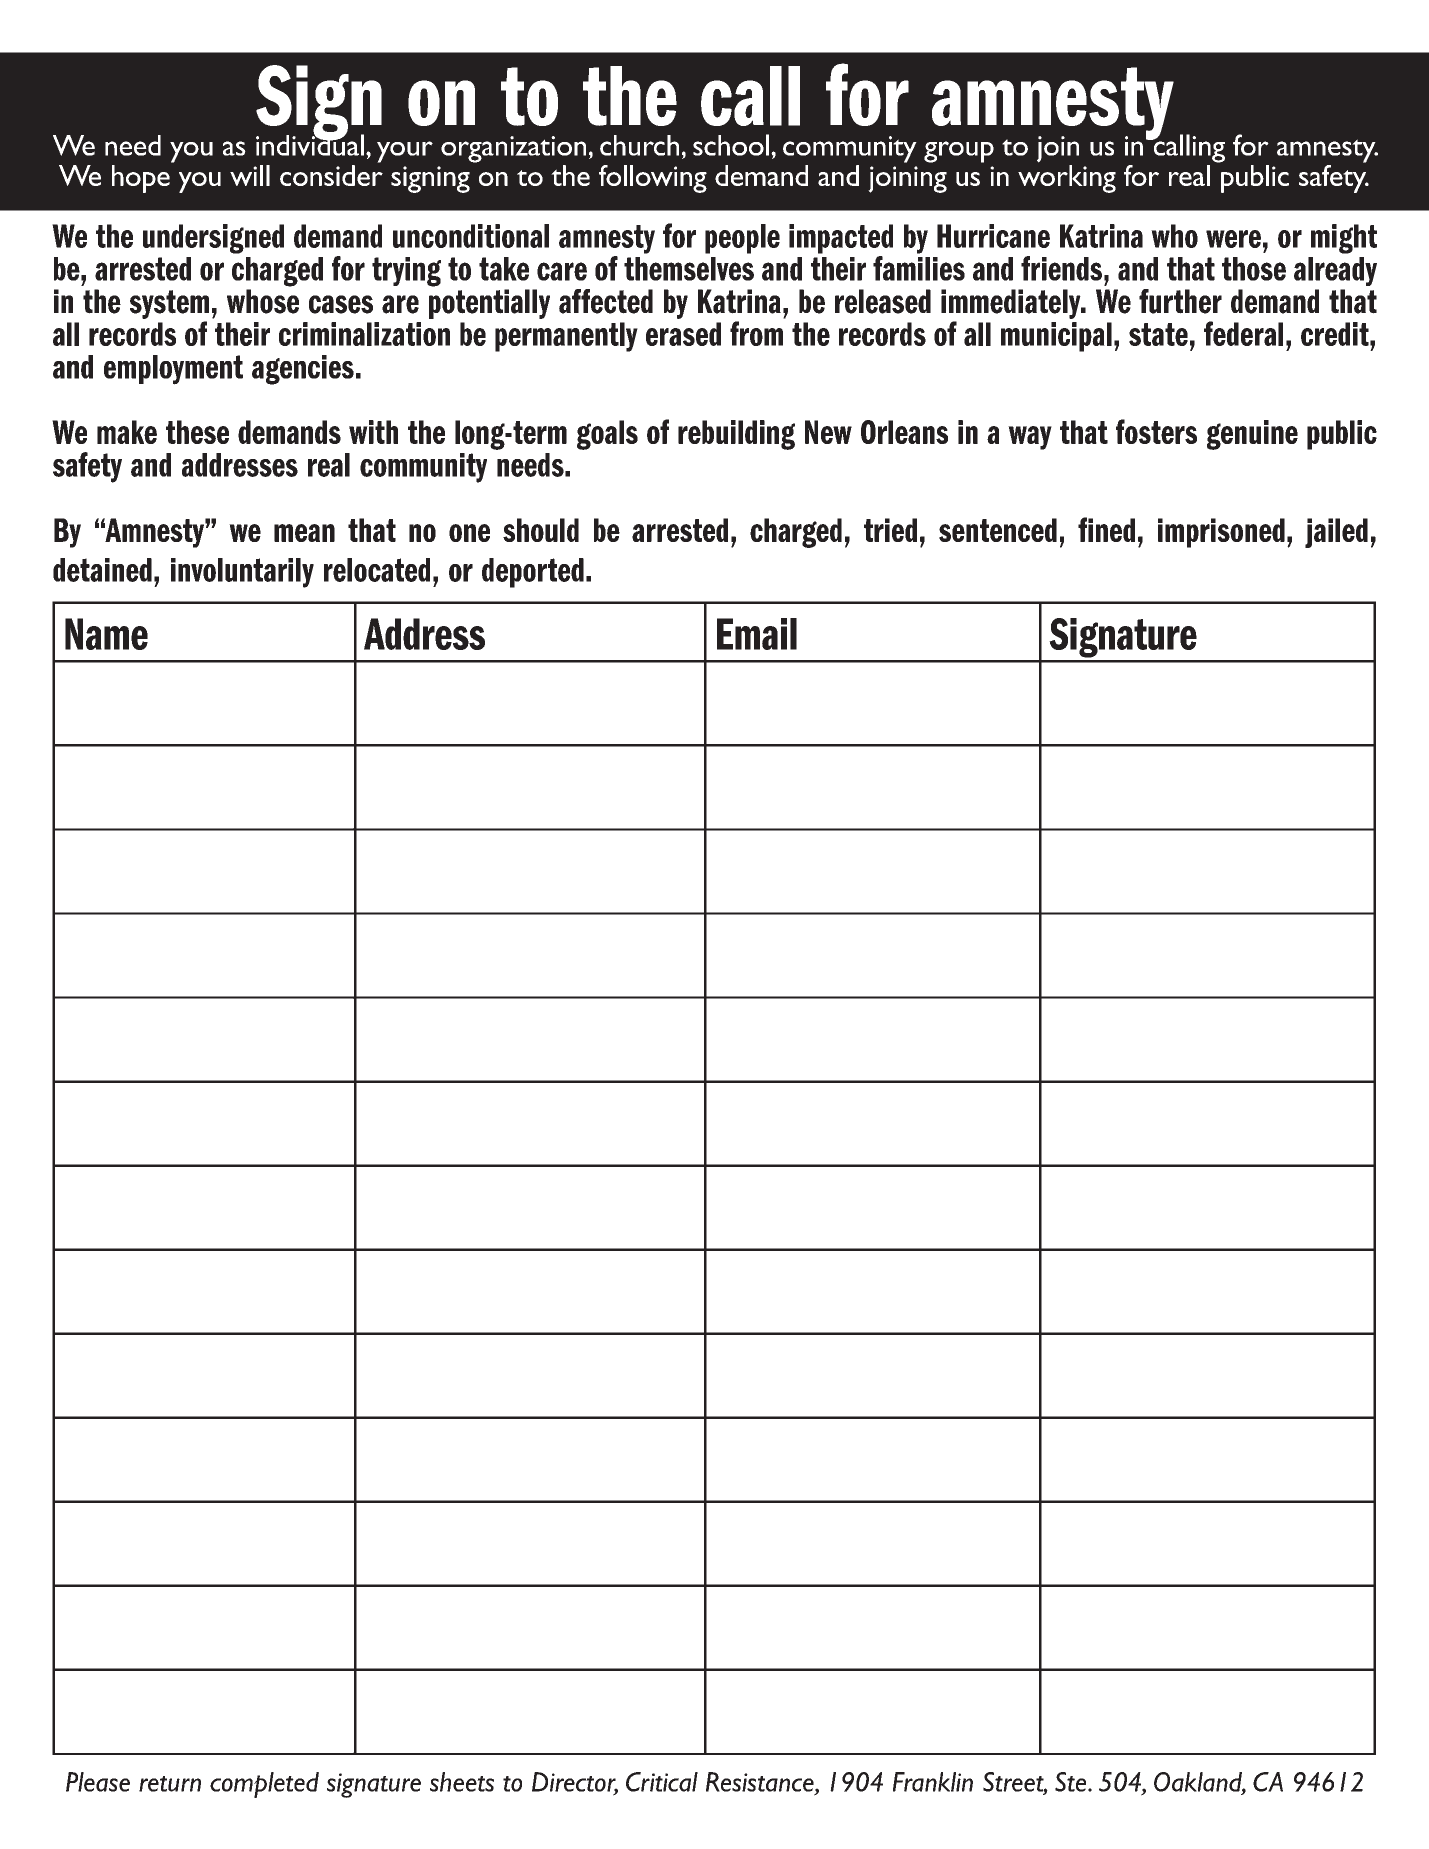 This image has height=1849, width=1429. Describe the element at coordinates (264, 1785) in the image. I see `completed` at that location.
